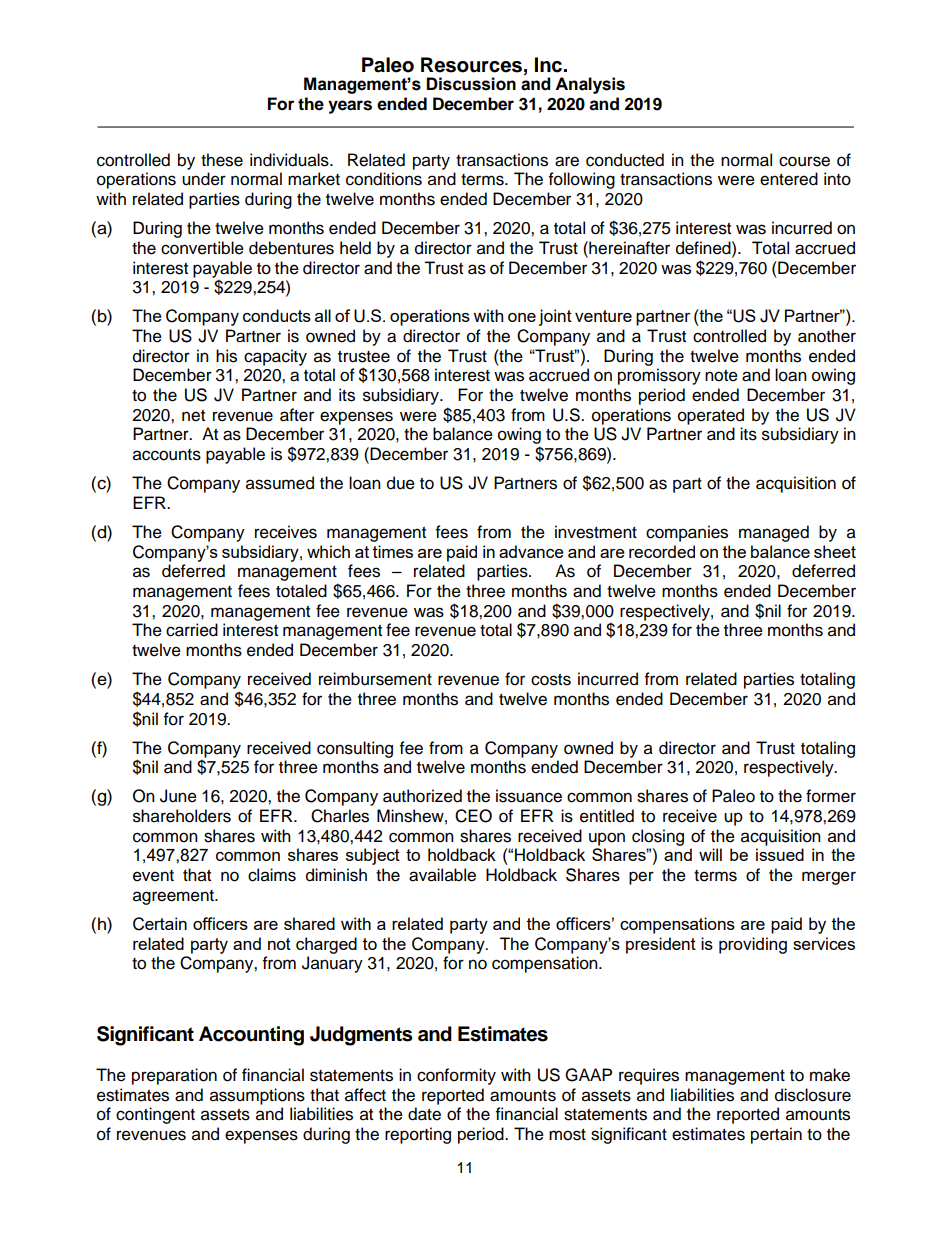 Image resolution: width=952 pixels, height=1233 pixels. What do you see at coordinates (780, 854) in the page?
I see `issued` at bounding box center [780, 854].
